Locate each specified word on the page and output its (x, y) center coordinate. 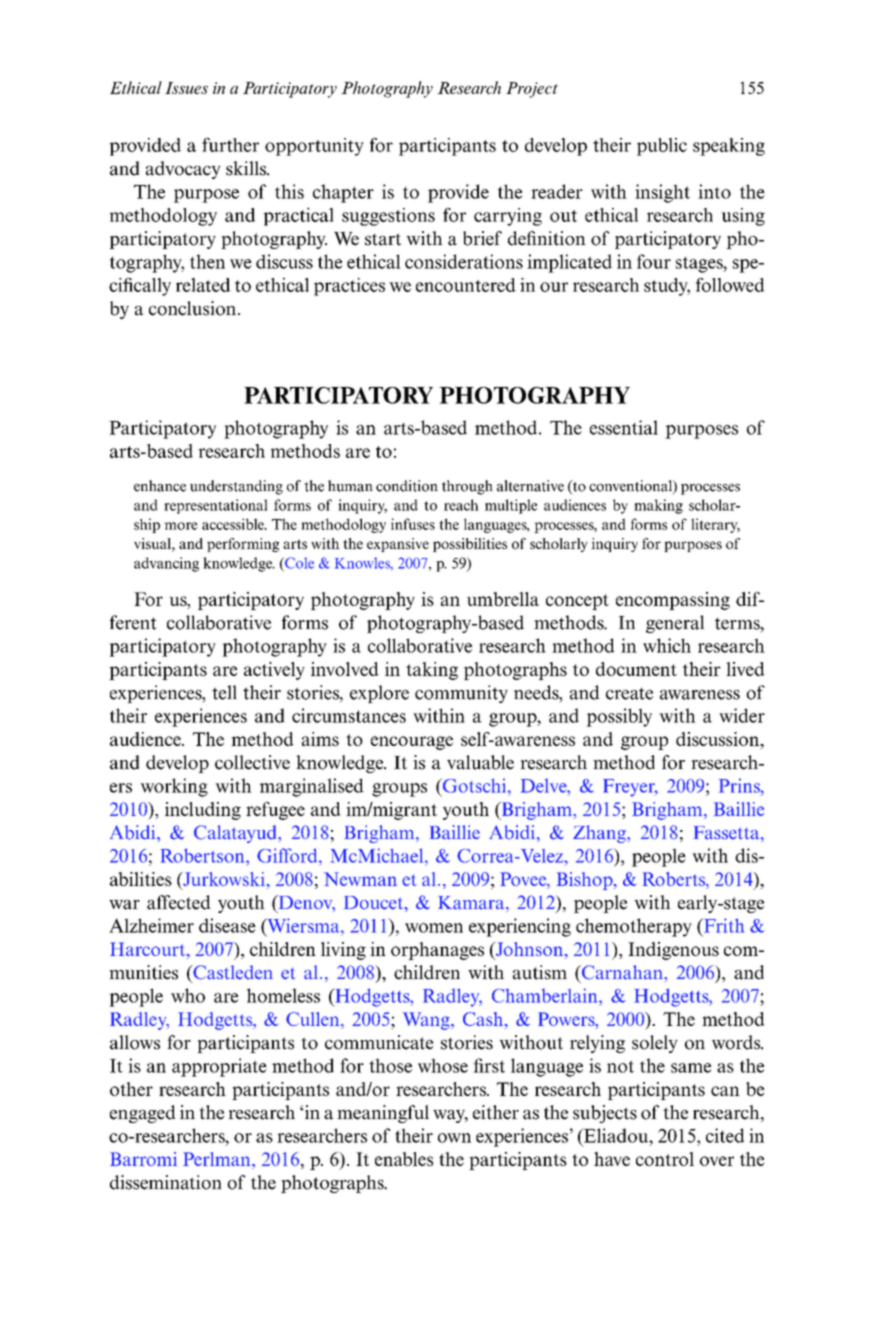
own (454, 1138)
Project (532, 90)
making (658, 506)
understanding (236, 487)
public (662, 147)
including (203, 811)
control (665, 1159)
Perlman (218, 1159)
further (230, 145)
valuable (480, 762)
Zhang (600, 834)
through (467, 487)
